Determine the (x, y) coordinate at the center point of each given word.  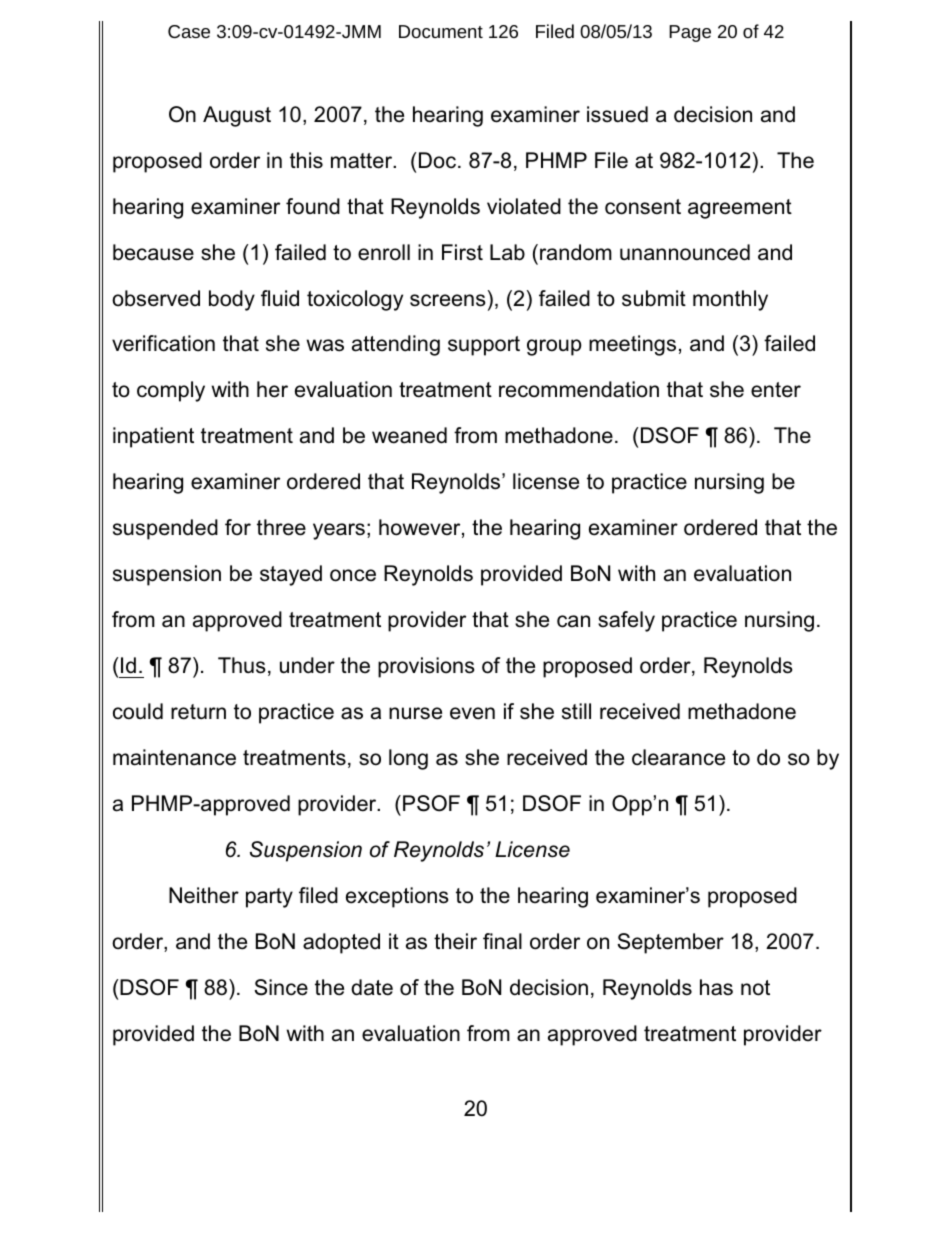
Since (281, 987)
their (455, 941)
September (670, 943)
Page (690, 33)
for (238, 527)
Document (441, 31)
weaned (409, 435)
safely (626, 621)
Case (189, 31)
